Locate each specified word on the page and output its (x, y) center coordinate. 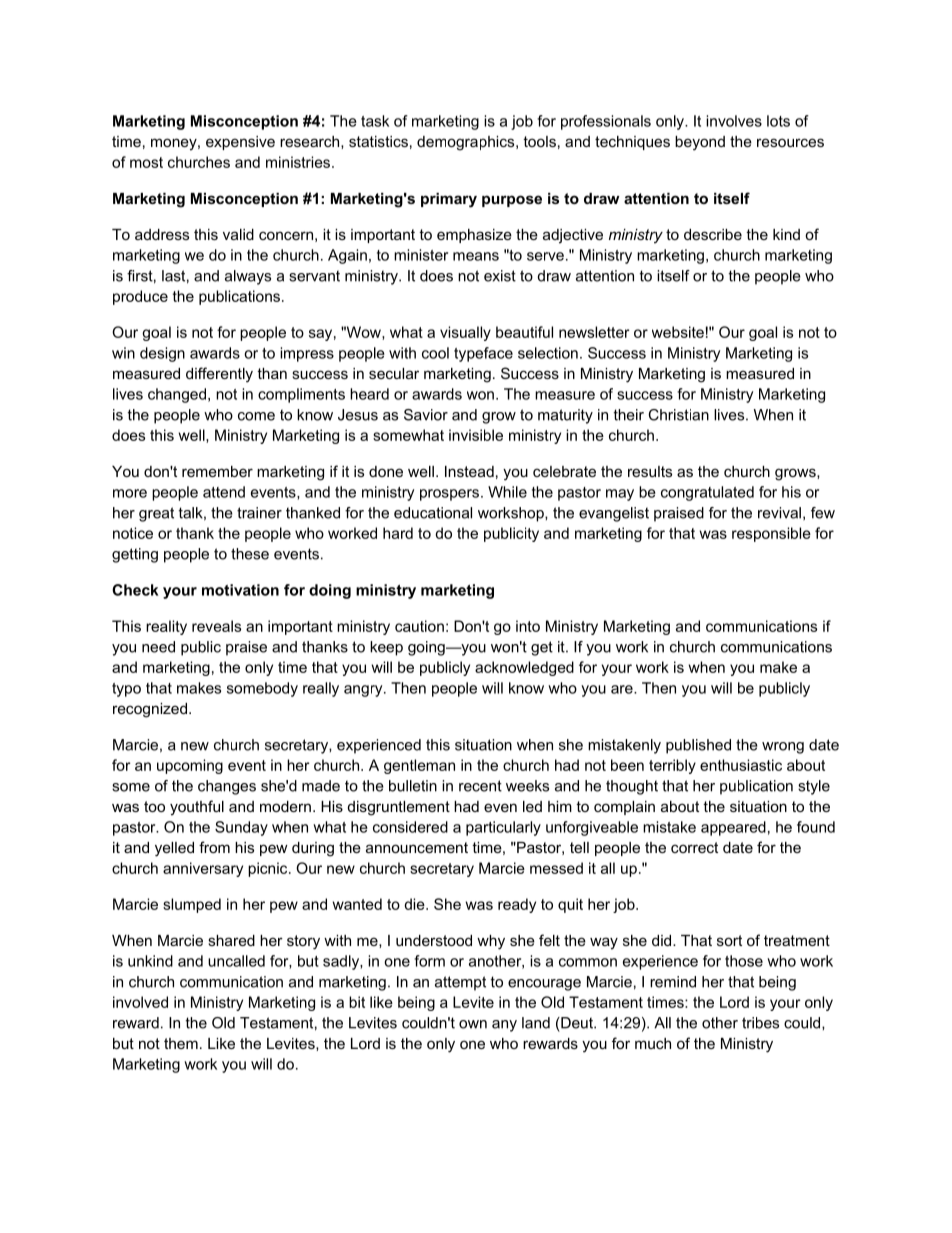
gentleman (419, 766)
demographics (467, 143)
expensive (240, 143)
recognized (150, 710)
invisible (476, 435)
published (698, 746)
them (181, 1043)
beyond (700, 143)
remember (217, 471)
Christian (678, 415)
